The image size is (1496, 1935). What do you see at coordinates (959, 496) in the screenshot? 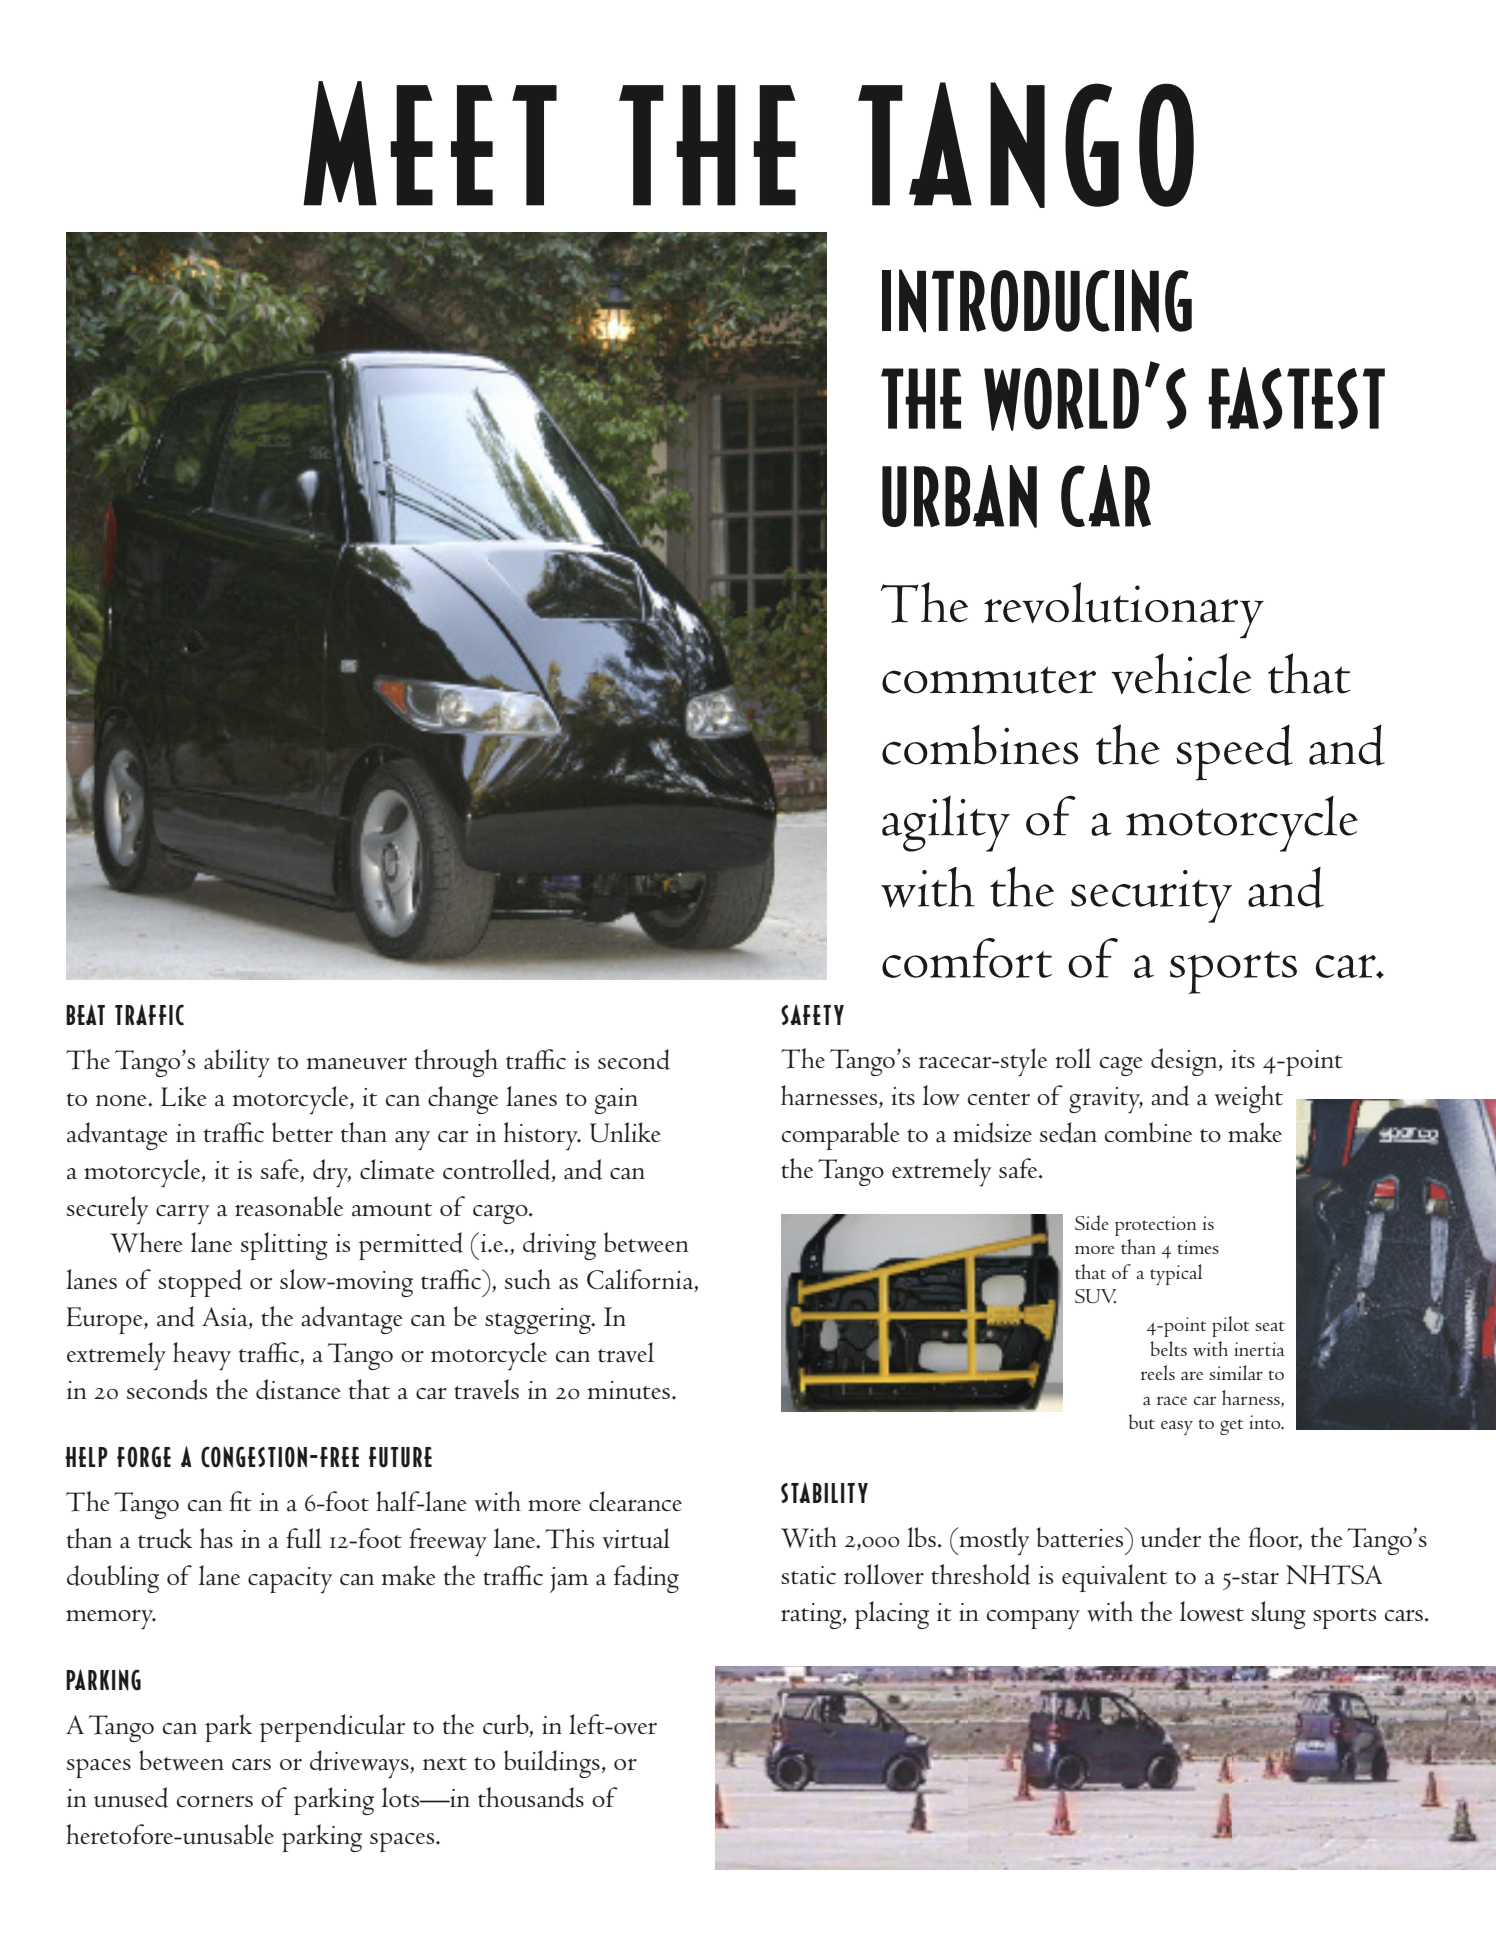
I see `urban` at bounding box center [959, 496].
